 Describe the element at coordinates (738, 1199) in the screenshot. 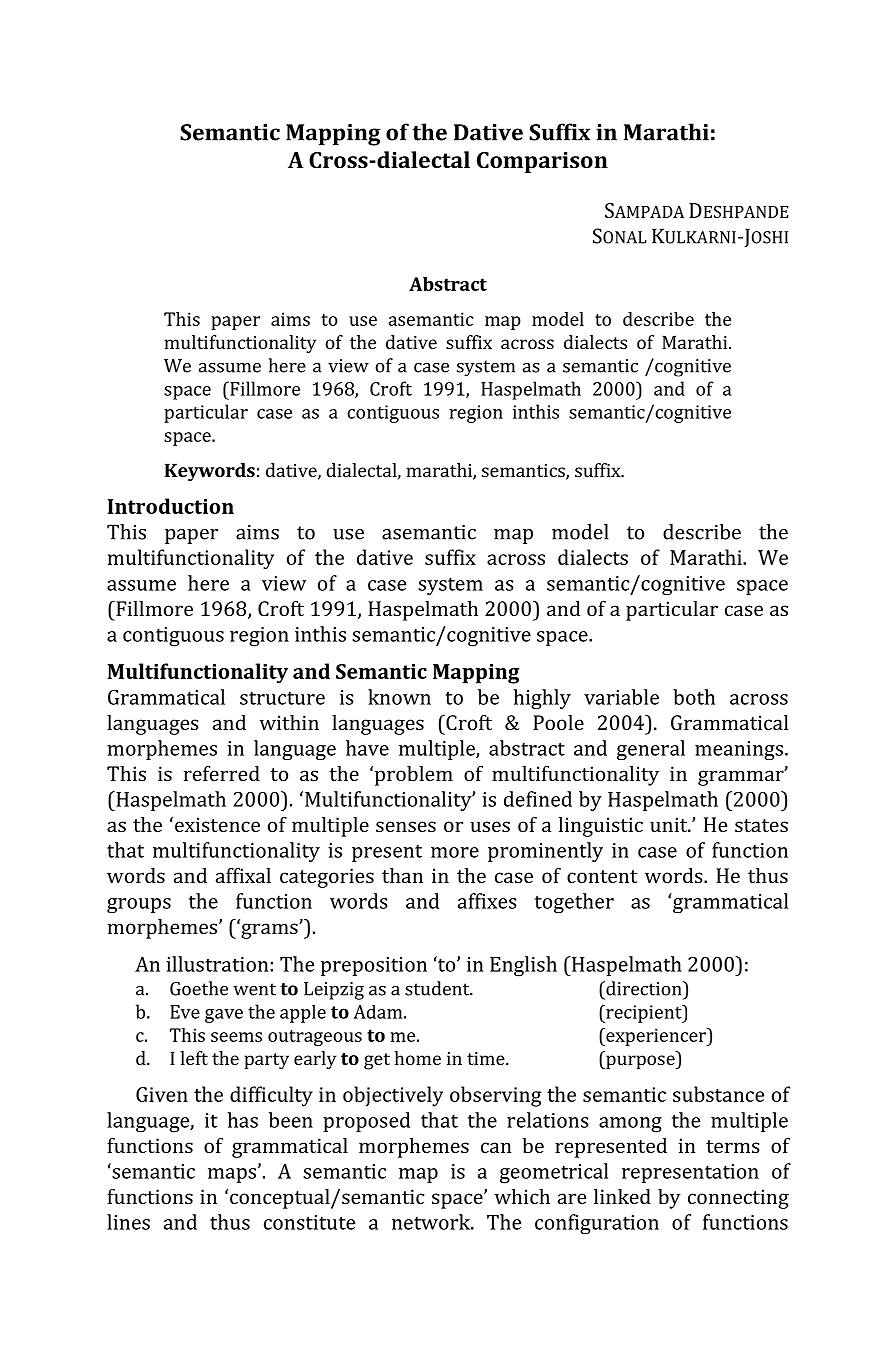

I see `connecting` at that location.
